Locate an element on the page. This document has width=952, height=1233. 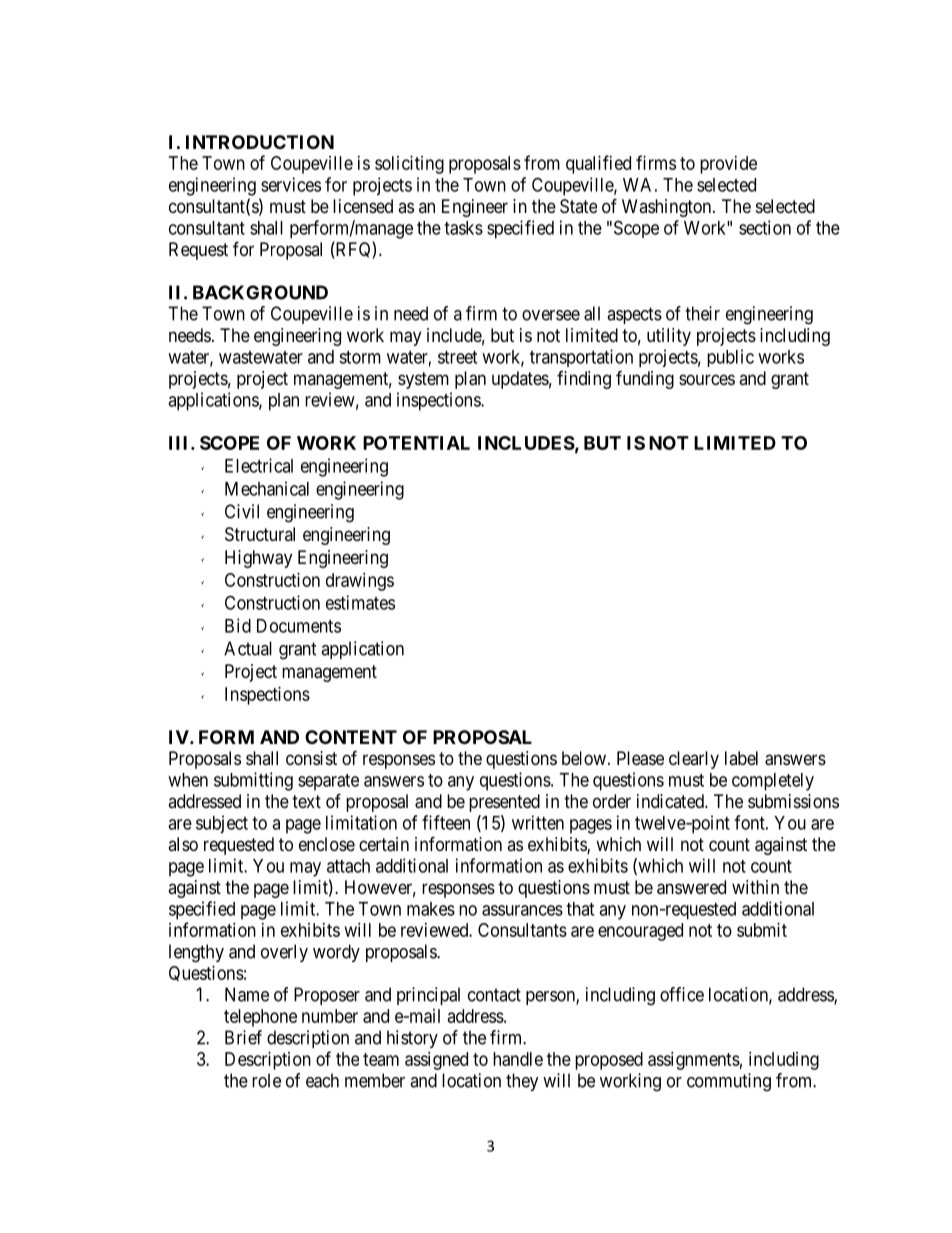
handle is located at coordinates (518, 1059).
